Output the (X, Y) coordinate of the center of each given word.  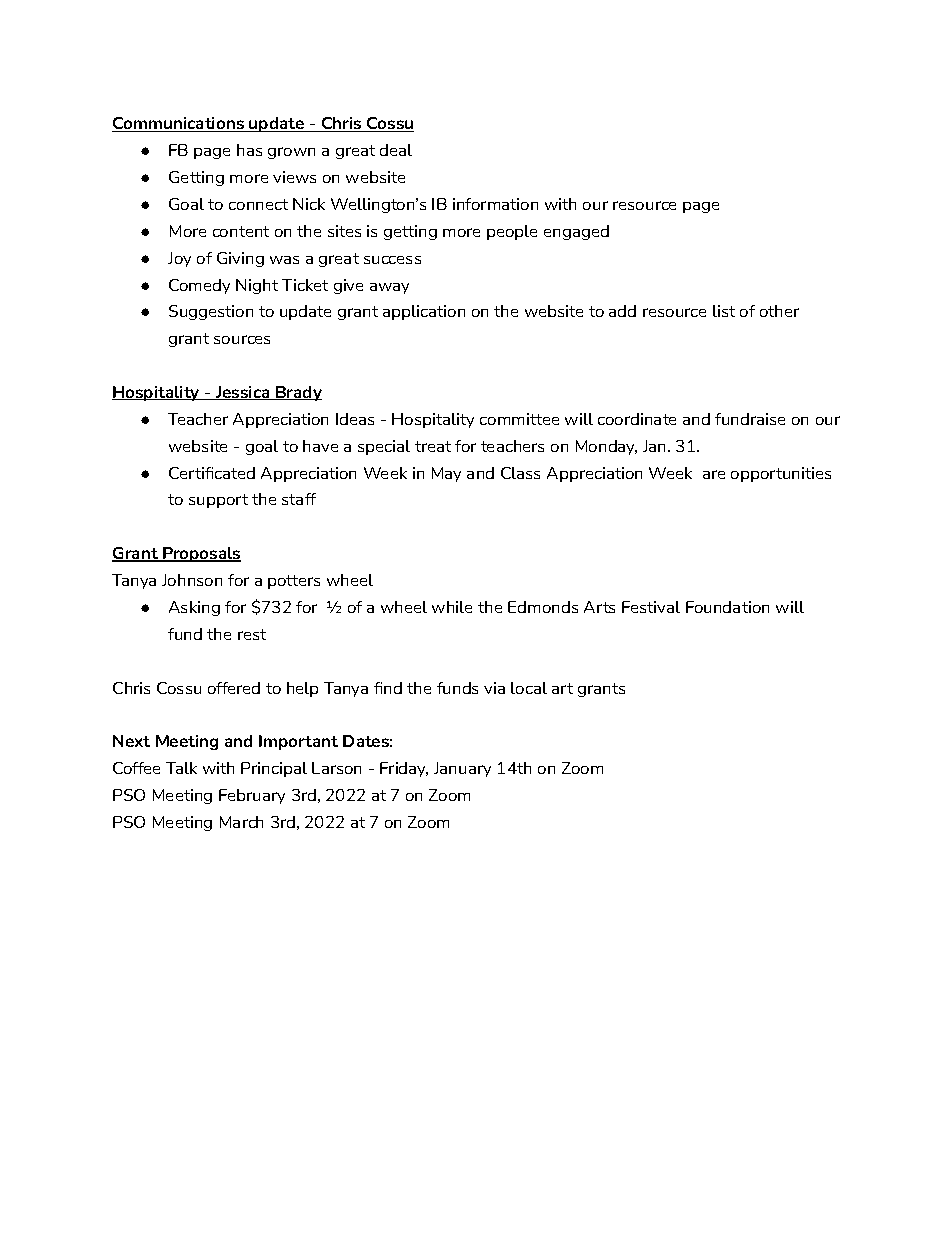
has (249, 150)
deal (396, 150)
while (452, 607)
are (714, 474)
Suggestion (211, 312)
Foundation (727, 607)
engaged (576, 232)
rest (252, 634)
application (424, 312)
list (724, 311)
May (446, 474)
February (252, 796)
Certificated (212, 473)
